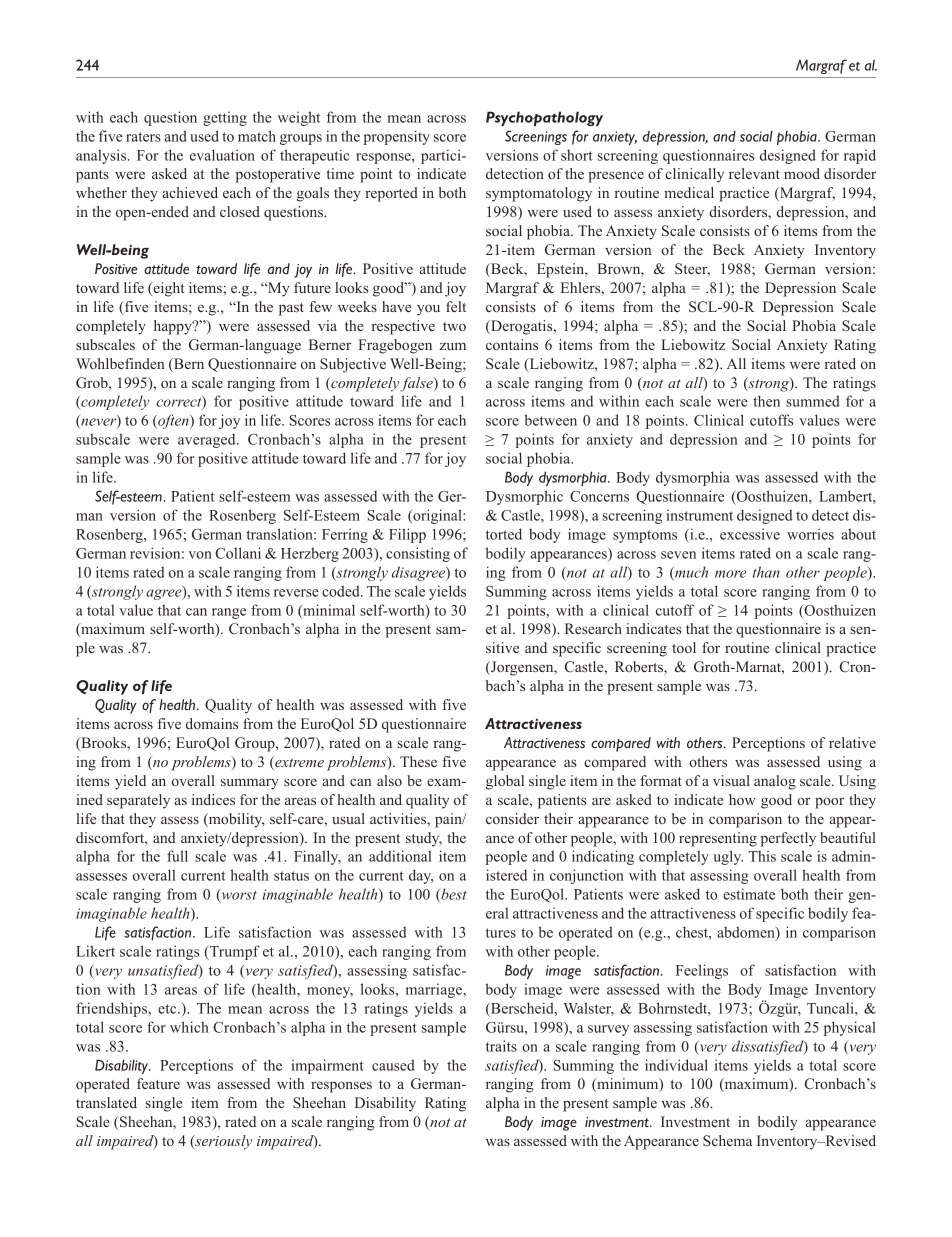 The image size is (952, 1237). Describe the element at coordinates (593, 628) in the page. I see `Research` at that location.
